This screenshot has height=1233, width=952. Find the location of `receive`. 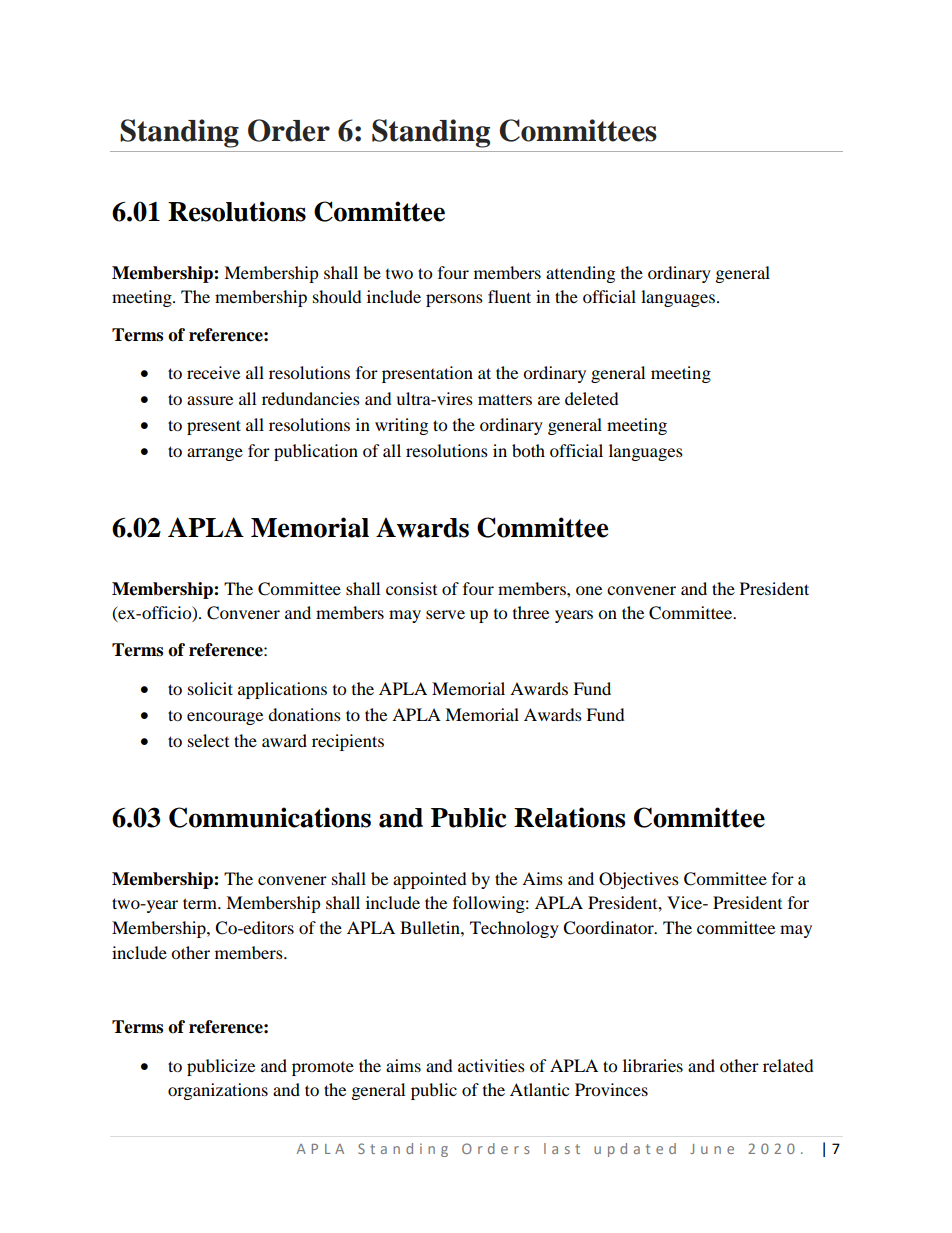

receive is located at coordinates (213, 372).
